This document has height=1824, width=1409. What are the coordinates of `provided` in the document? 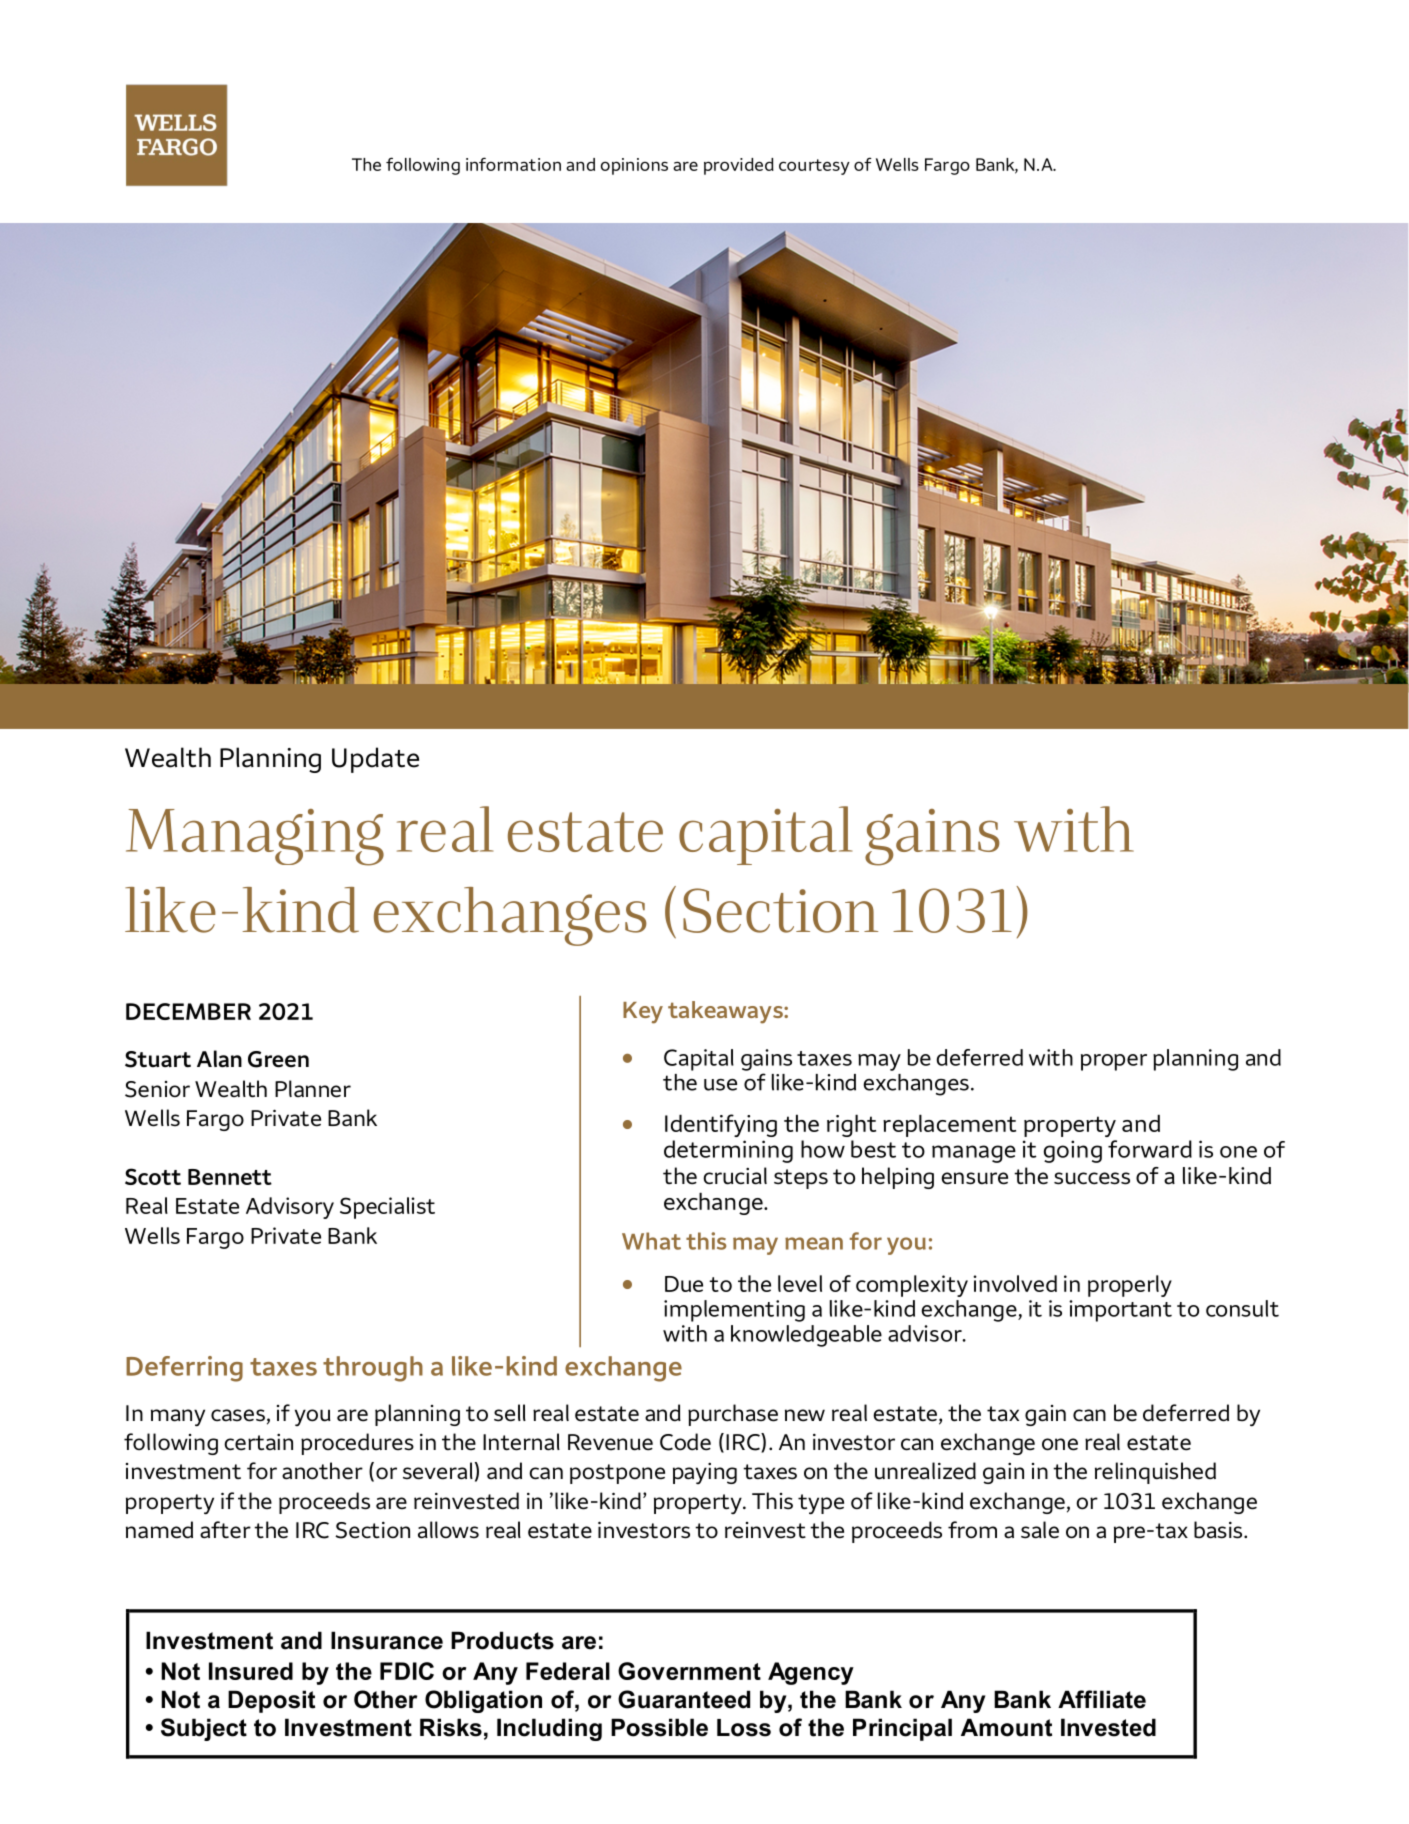 It's located at (739, 166).
